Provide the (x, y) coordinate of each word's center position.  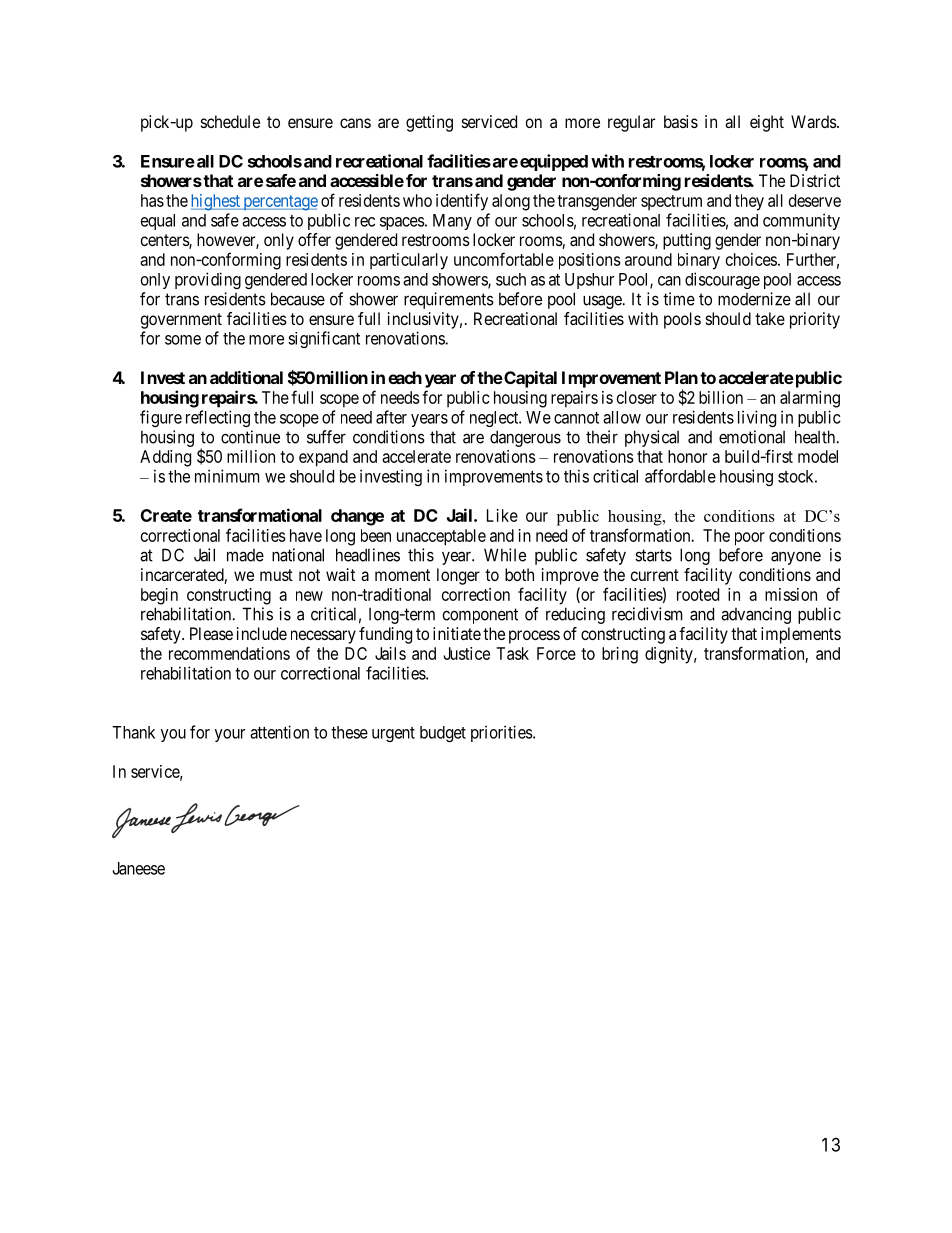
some (183, 340)
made (245, 555)
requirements (449, 300)
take (770, 318)
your (230, 735)
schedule (230, 121)
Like (502, 515)
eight (767, 123)
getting (429, 123)
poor (750, 539)
